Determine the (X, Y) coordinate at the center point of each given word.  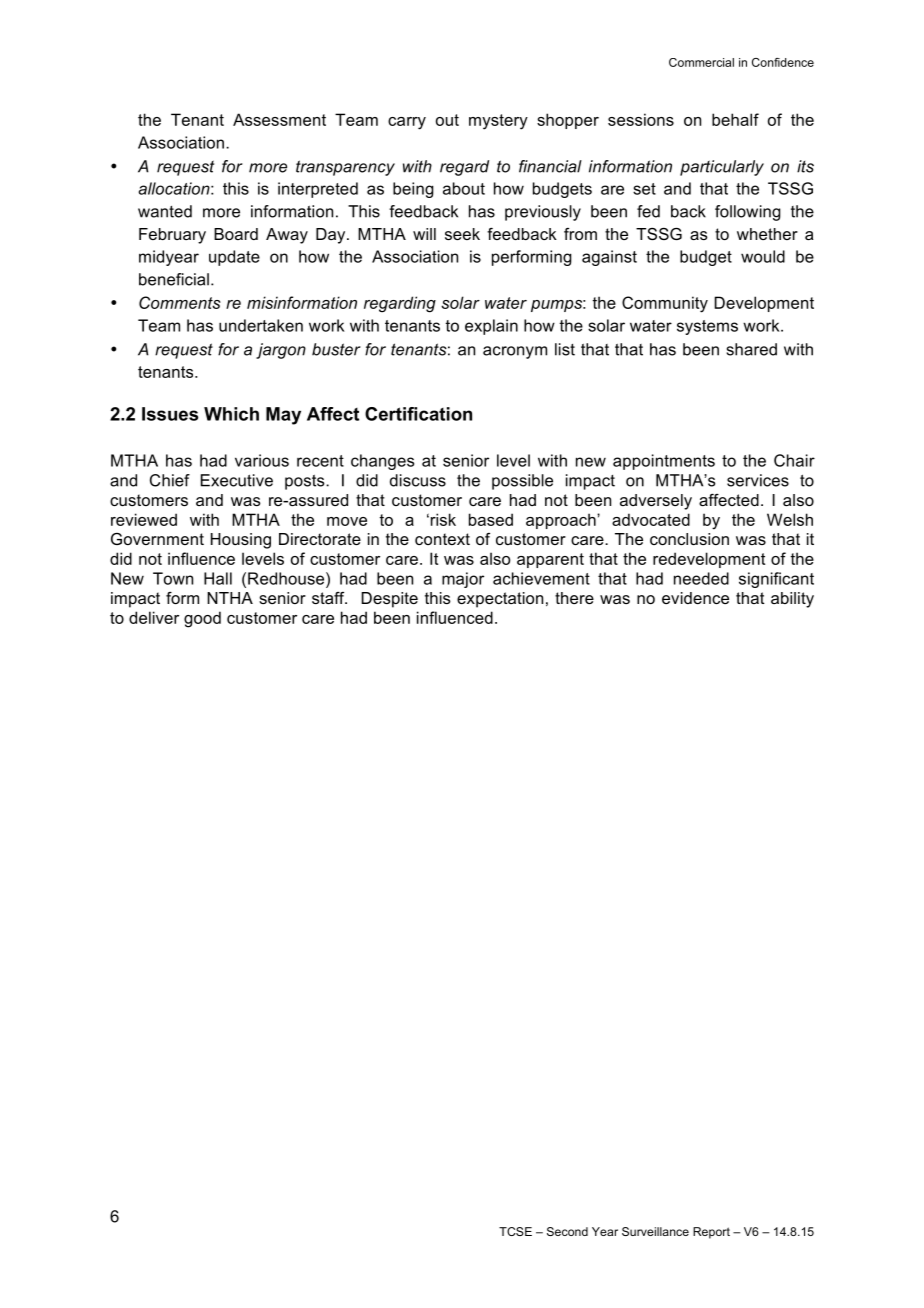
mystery (498, 122)
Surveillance (655, 1231)
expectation (500, 600)
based (491, 519)
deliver (154, 617)
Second (567, 1231)
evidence (695, 598)
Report (711, 1233)
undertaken (261, 325)
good (202, 619)
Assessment (279, 119)
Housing (241, 541)
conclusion (689, 539)
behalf (735, 119)
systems (707, 327)
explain (491, 327)
